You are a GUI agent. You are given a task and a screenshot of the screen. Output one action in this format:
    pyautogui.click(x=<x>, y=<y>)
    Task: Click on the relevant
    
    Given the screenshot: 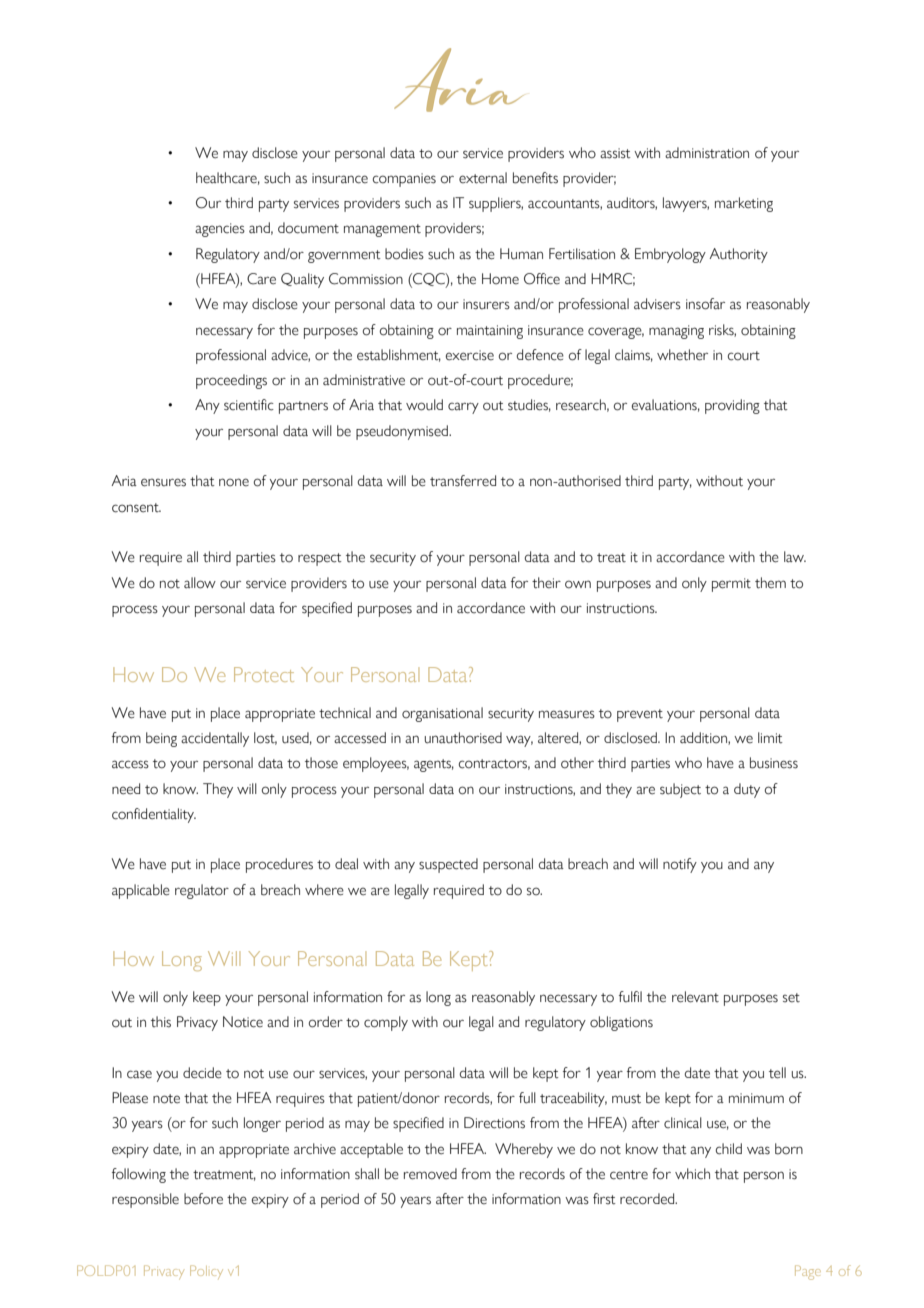 What is the action you would take?
    pyautogui.click(x=695, y=997)
